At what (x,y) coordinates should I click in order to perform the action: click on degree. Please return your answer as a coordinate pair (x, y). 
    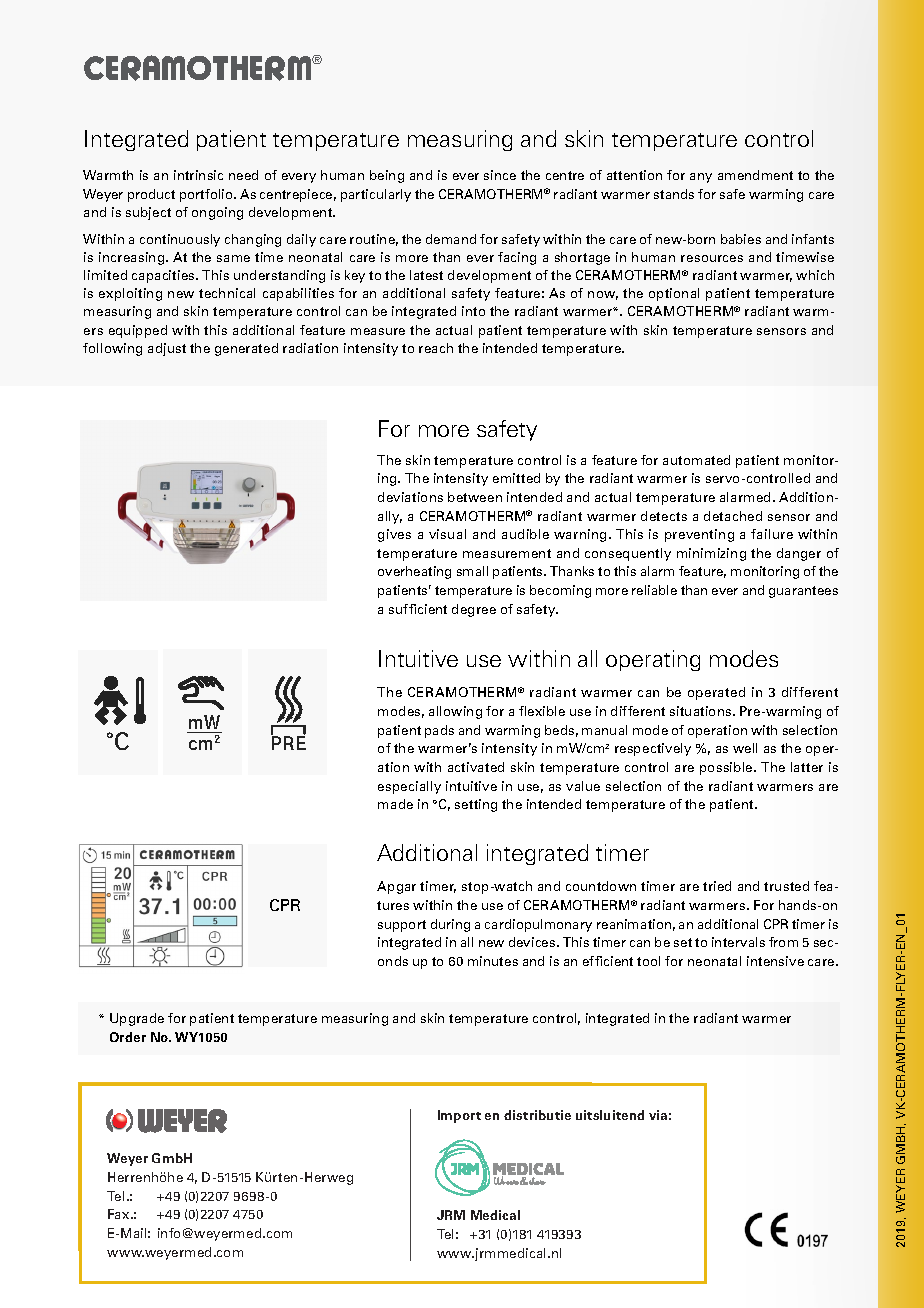
    Looking at the image, I should click on (474, 610).
